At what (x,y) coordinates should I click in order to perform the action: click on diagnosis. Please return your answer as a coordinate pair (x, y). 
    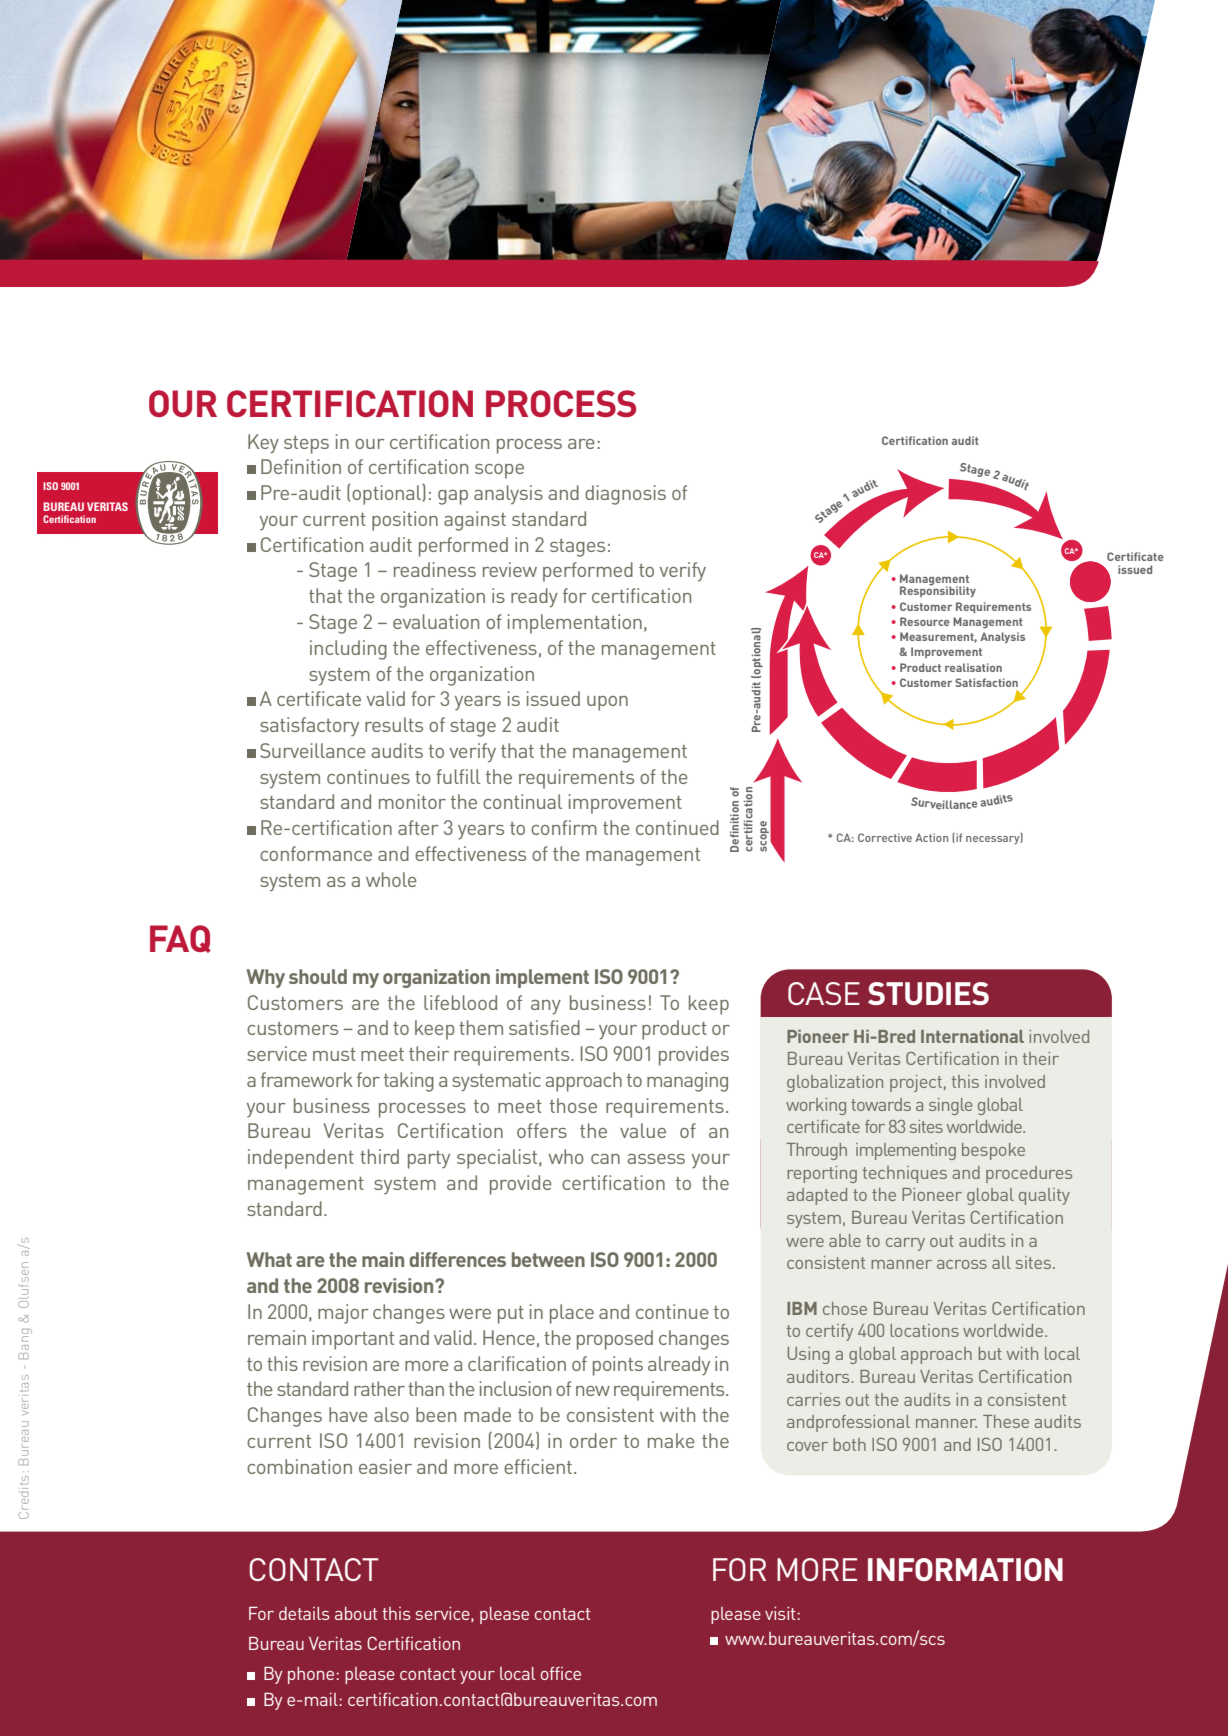
    Looking at the image, I should click on (625, 495).
